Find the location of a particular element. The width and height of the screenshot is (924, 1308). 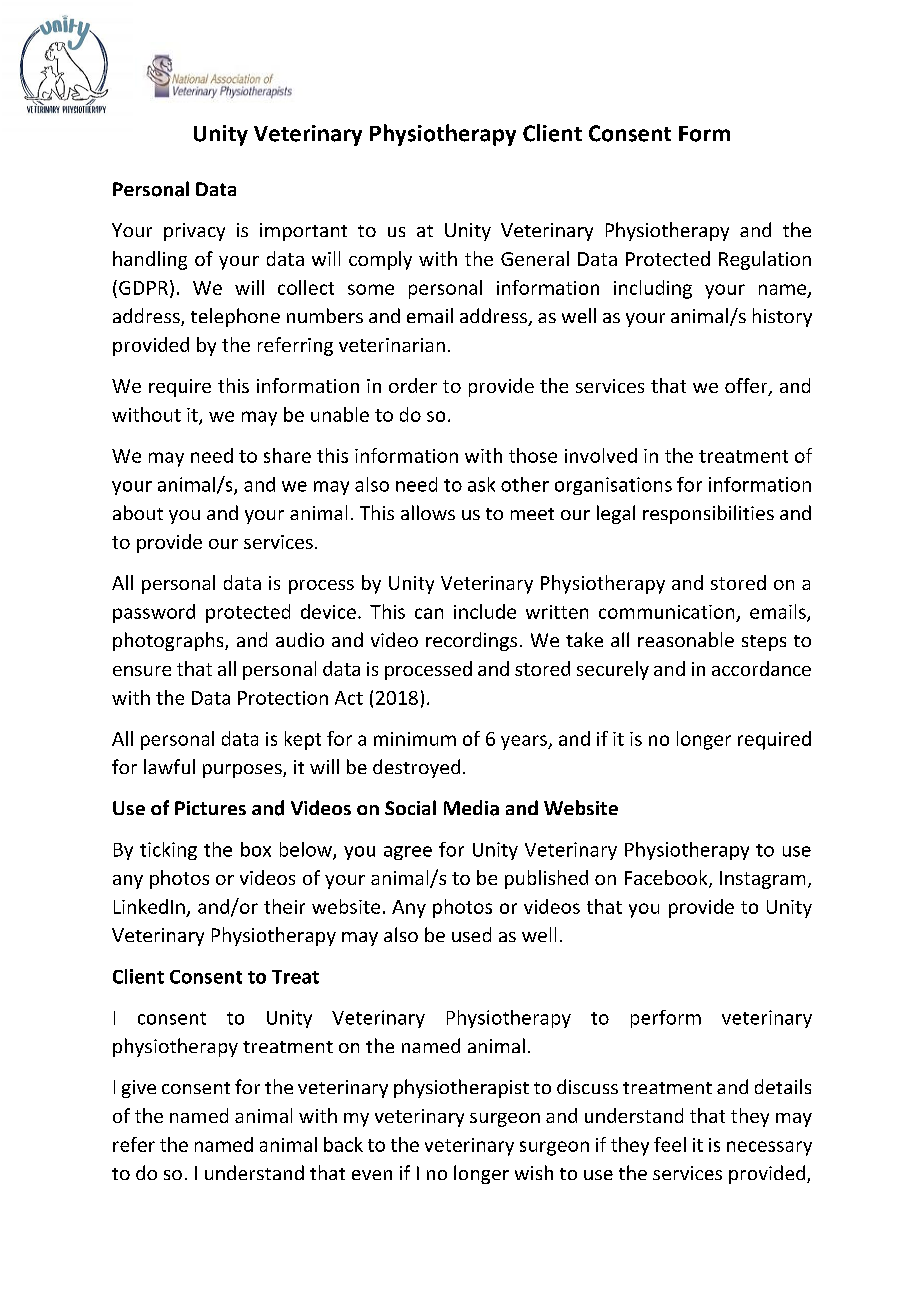

feel is located at coordinates (670, 1144).
